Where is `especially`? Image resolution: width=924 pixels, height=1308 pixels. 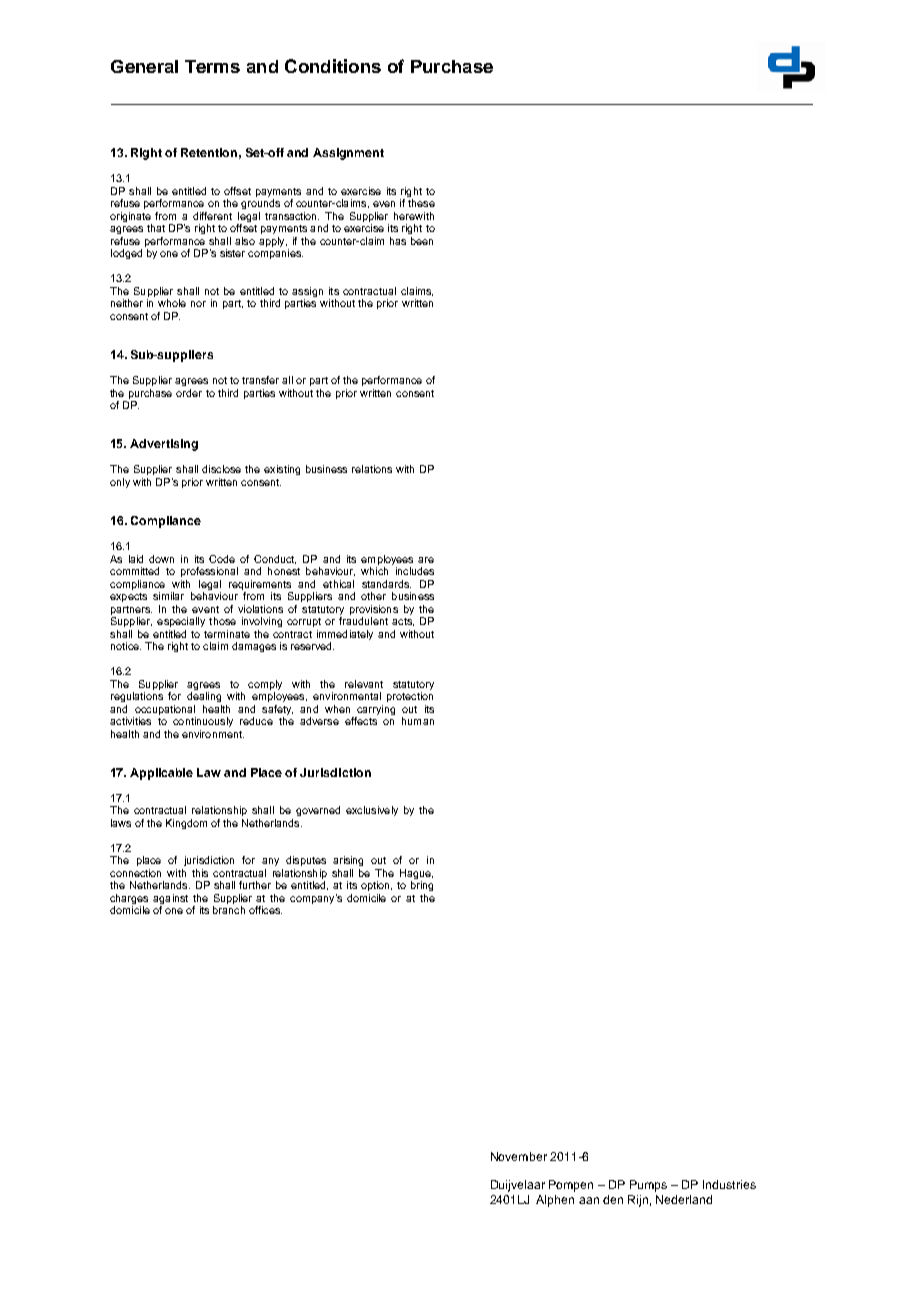
especially is located at coordinates (181, 622).
